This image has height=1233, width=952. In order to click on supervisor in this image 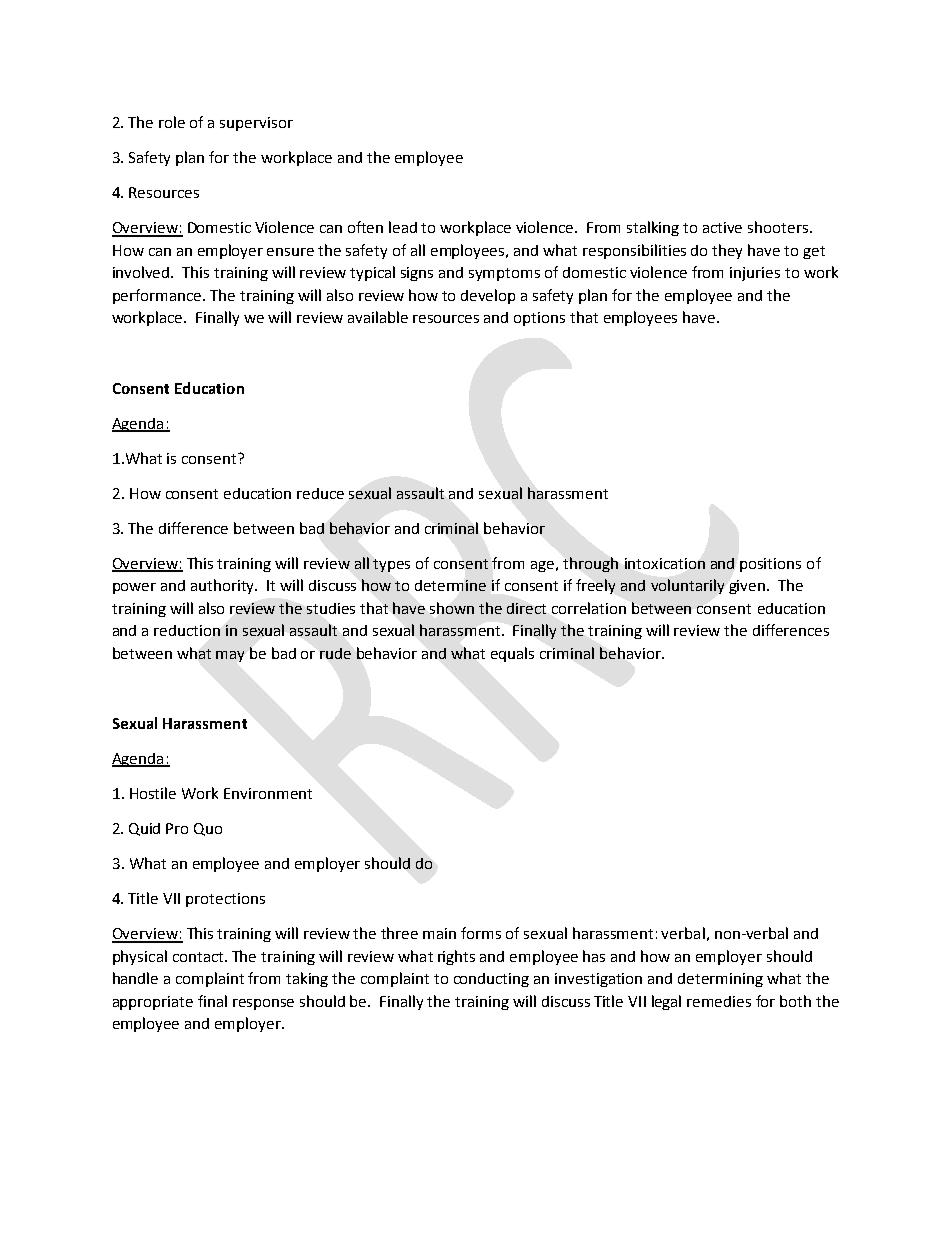, I will do `click(256, 124)`.
